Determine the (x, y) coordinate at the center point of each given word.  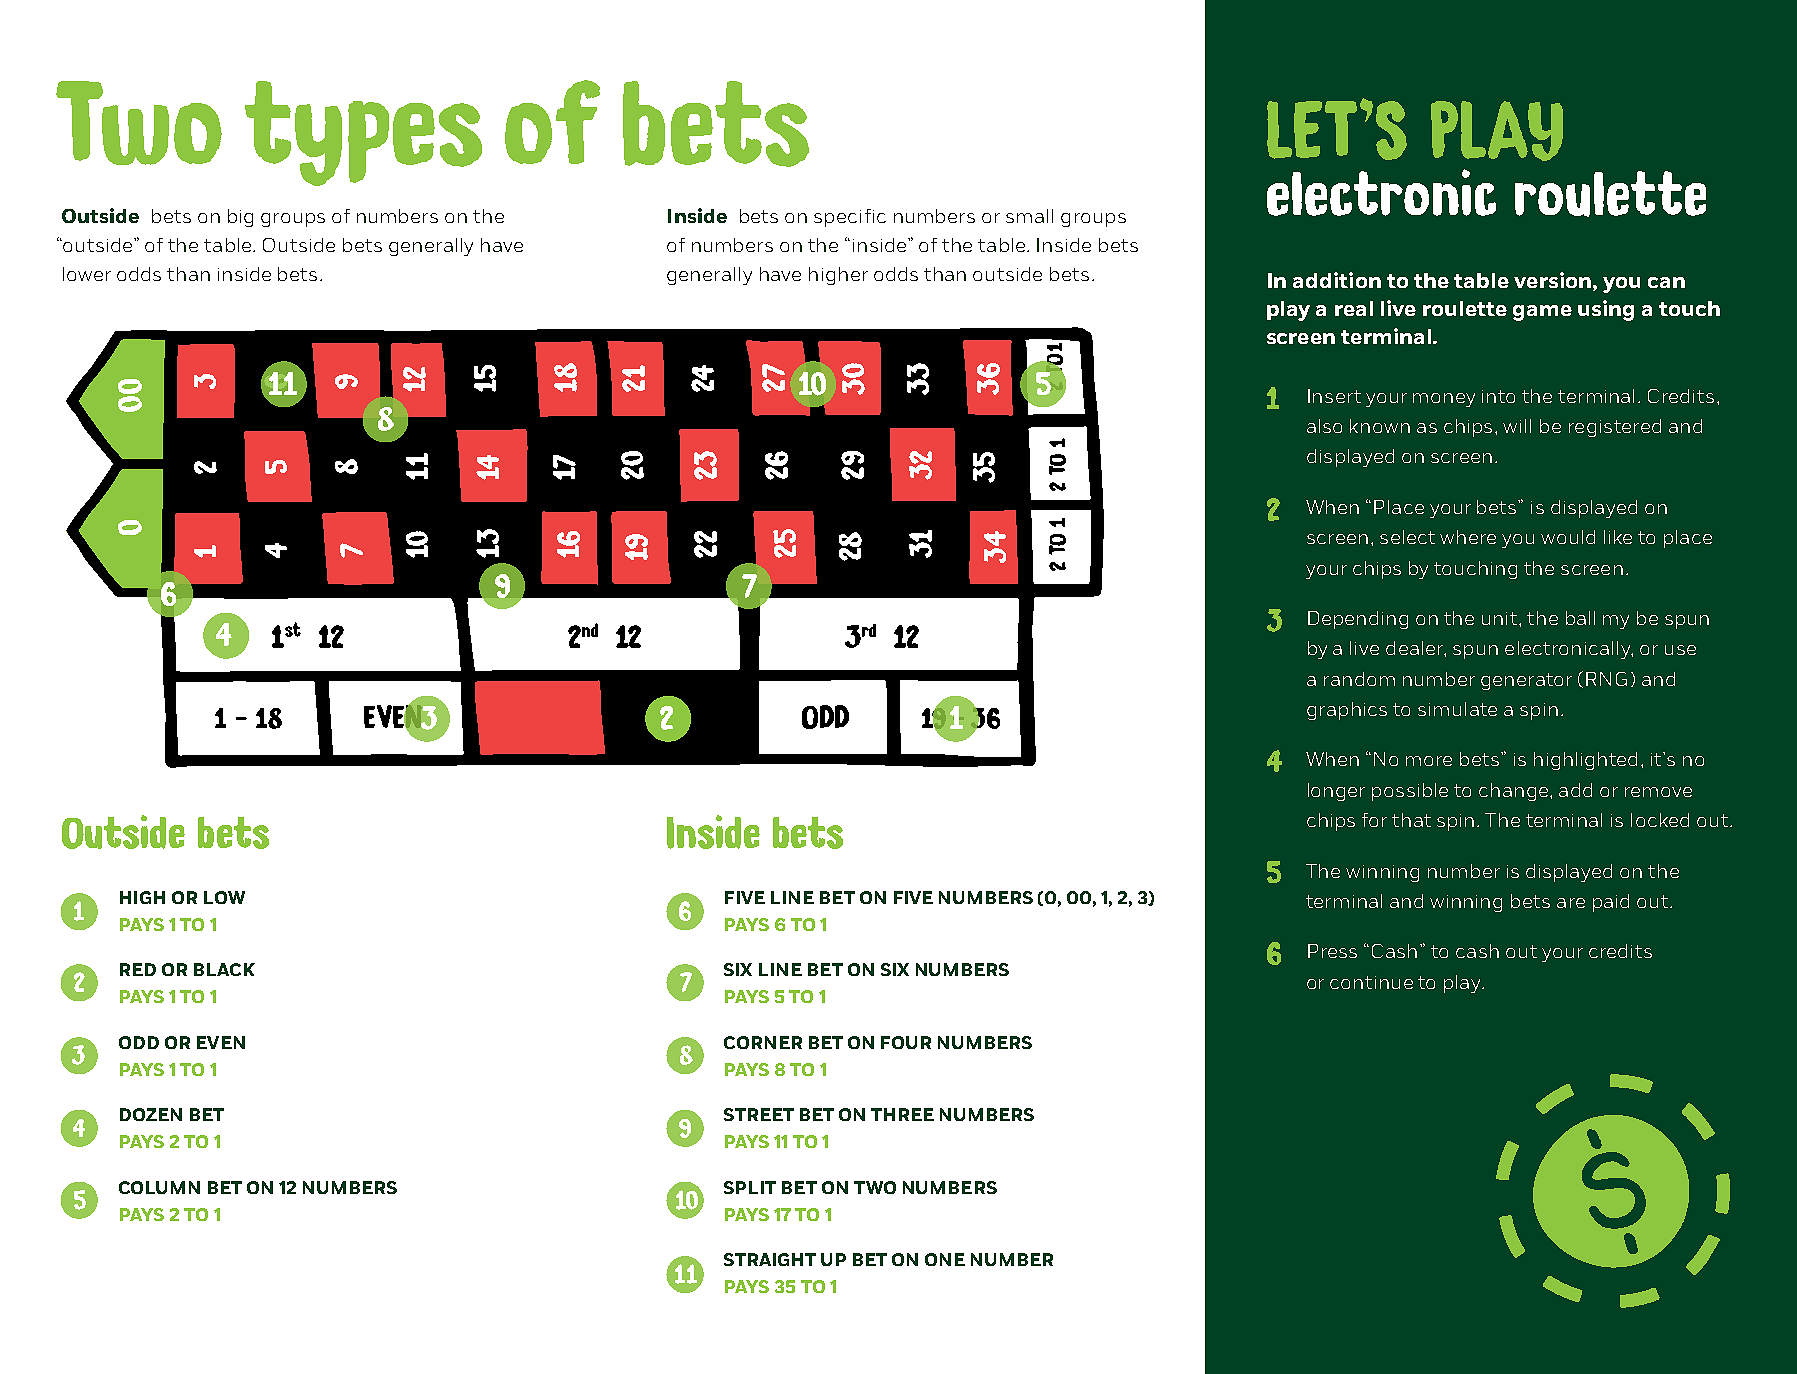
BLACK (224, 969)
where (1468, 537)
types (363, 133)
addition (1337, 280)
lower (87, 274)
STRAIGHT (770, 1259)
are (1571, 903)
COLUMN (159, 1187)
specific (850, 218)
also (1324, 426)
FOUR (906, 1042)
